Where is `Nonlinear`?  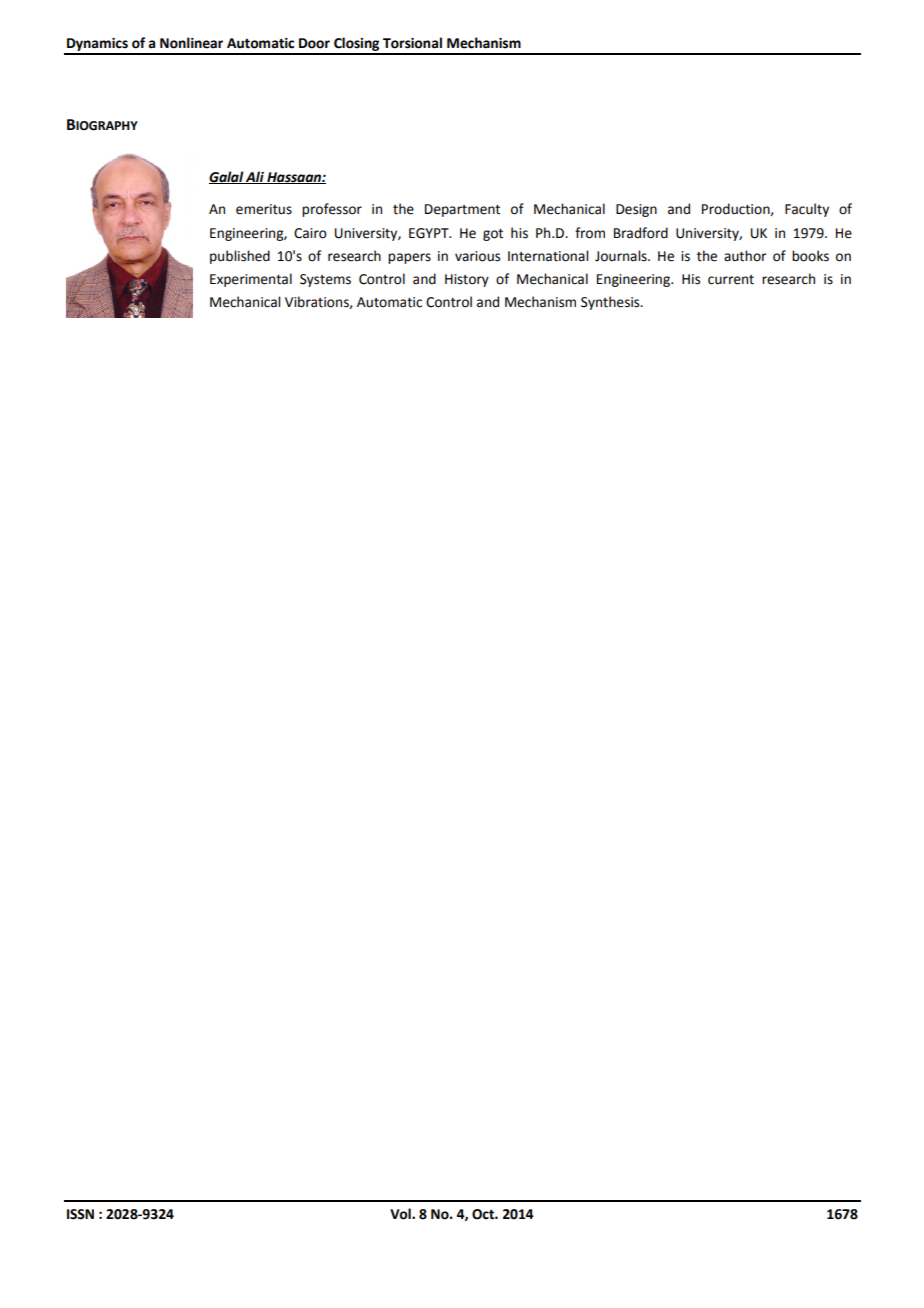 Nonlinear is located at coordinates (191, 43).
